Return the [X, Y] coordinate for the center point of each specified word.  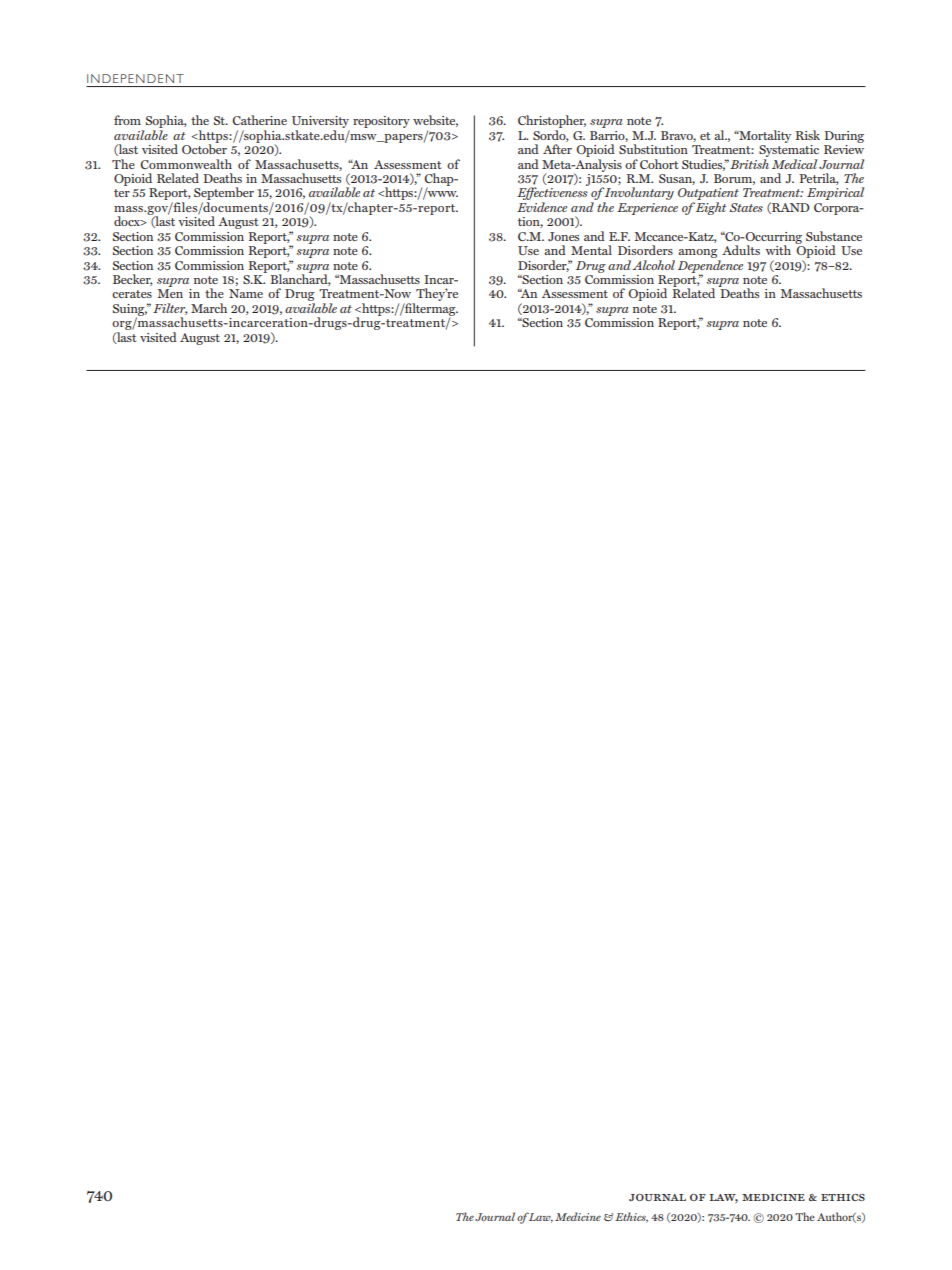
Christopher [552, 123]
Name [246, 293]
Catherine [259, 120]
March [209, 308]
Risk [807, 135]
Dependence [710, 267]
